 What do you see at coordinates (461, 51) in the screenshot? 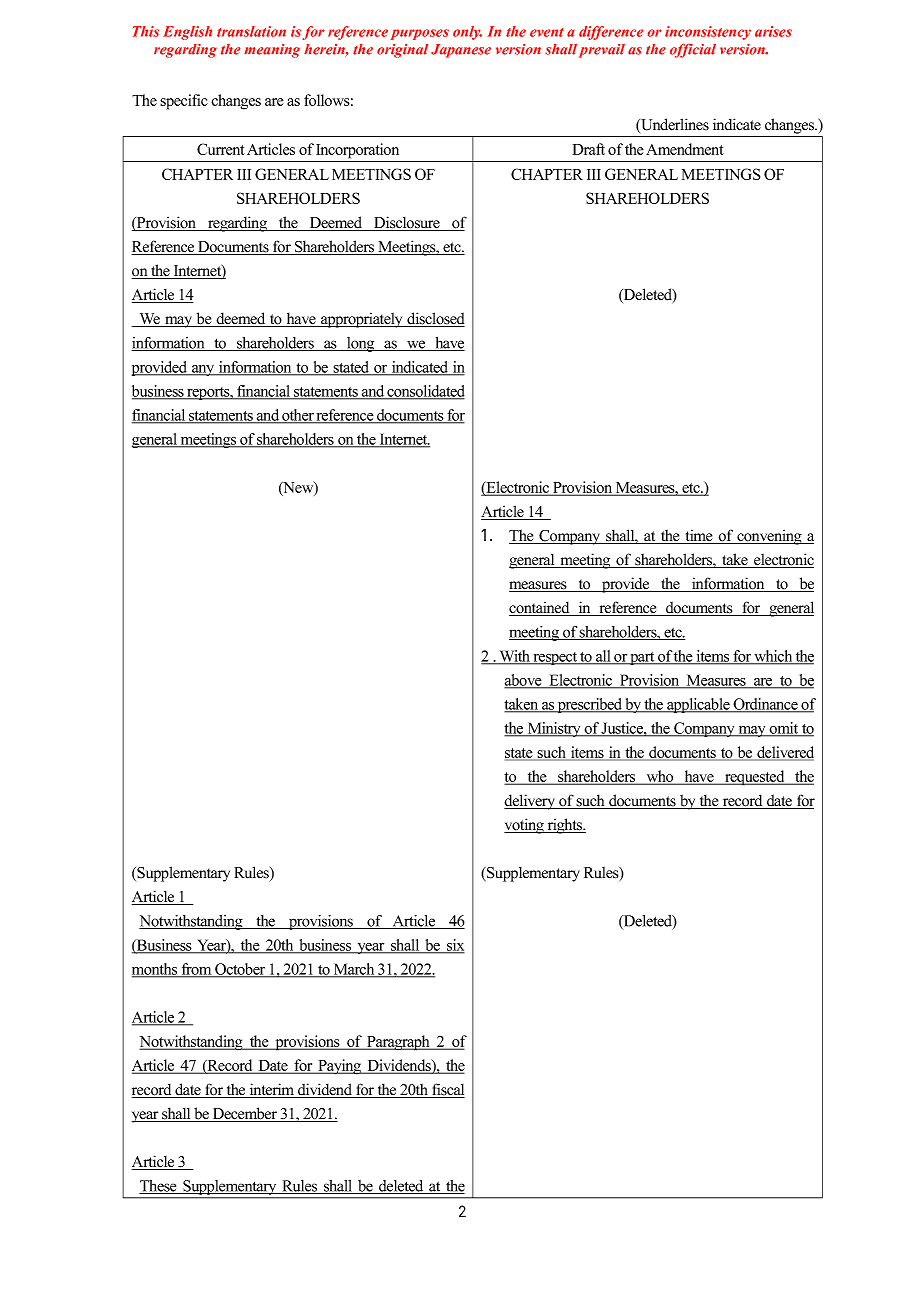
I see `Japanese` at bounding box center [461, 51].
